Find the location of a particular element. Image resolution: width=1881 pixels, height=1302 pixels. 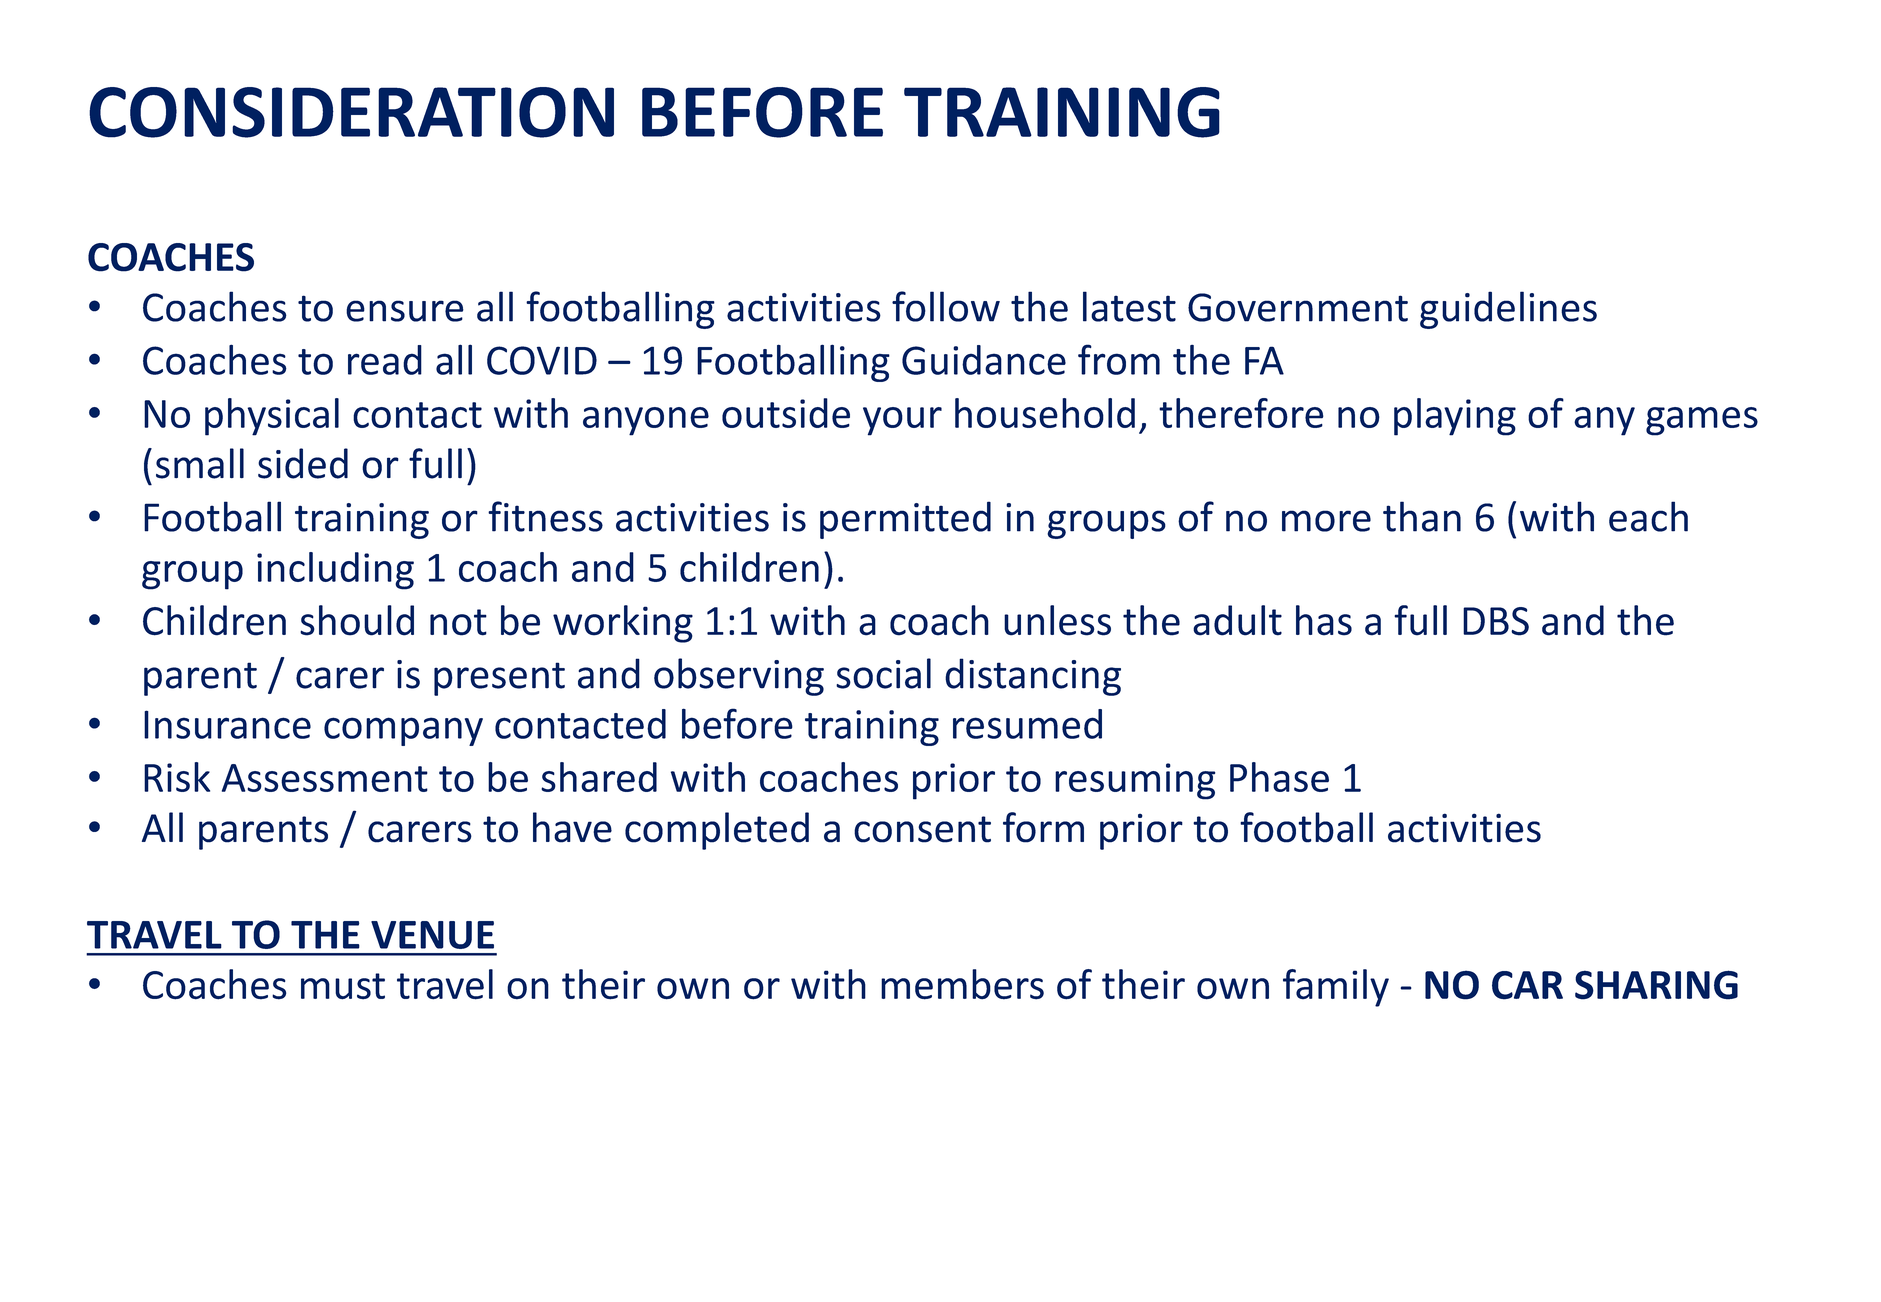

than is located at coordinates (1422, 516).
